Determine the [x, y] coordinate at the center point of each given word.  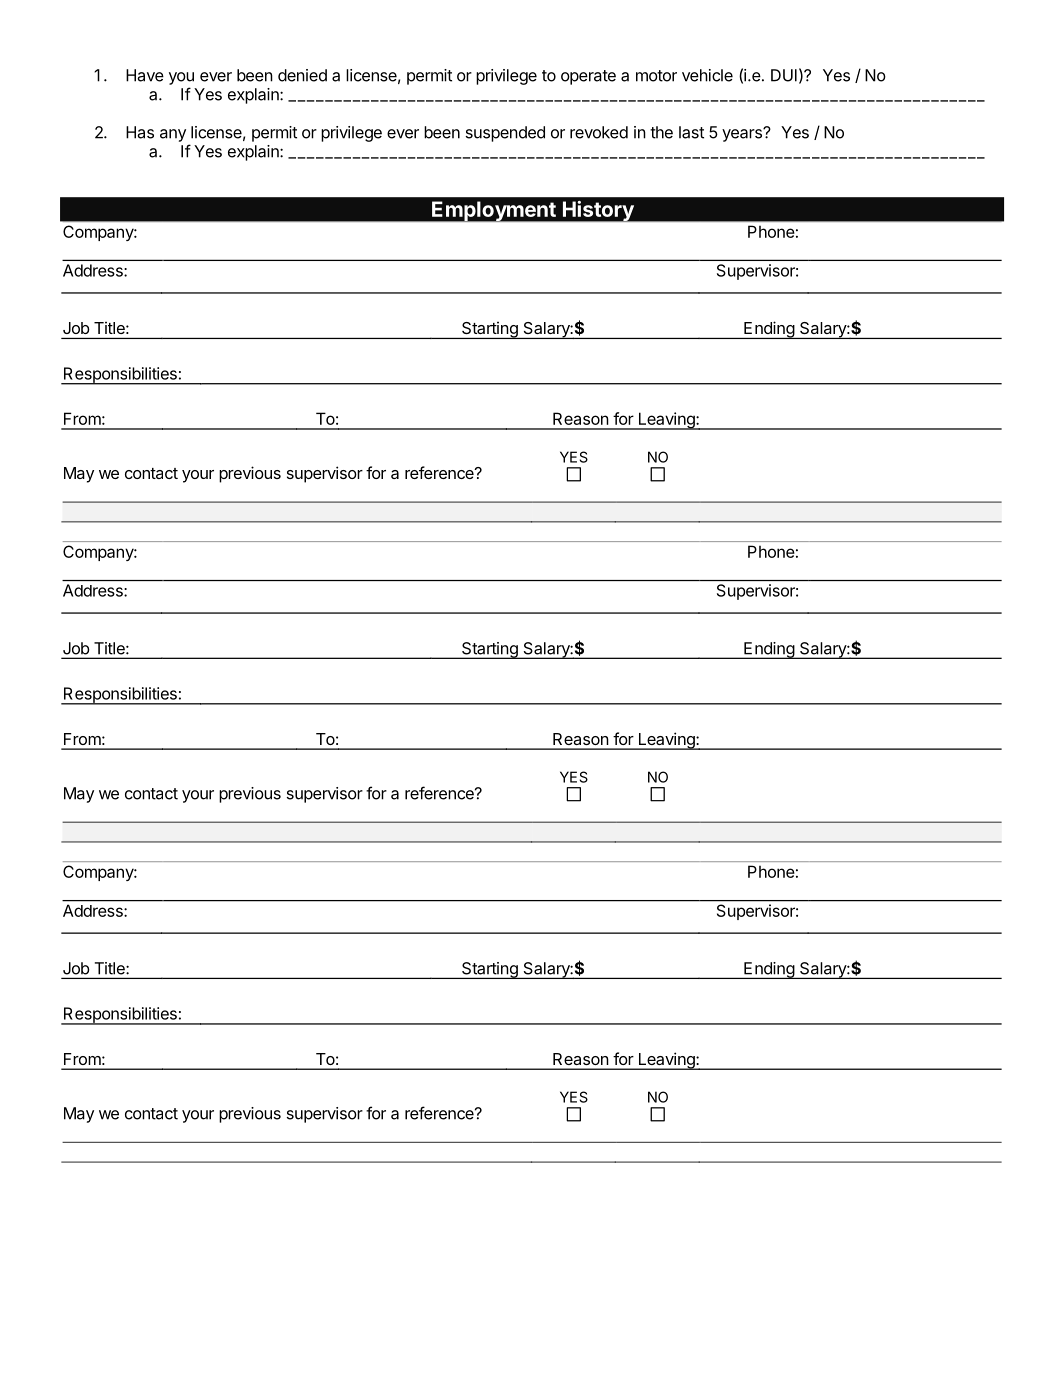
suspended [505, 134]
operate [588, 77]
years [743, 135]
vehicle [707, 75]
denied [302, 75]
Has [140, 132]
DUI [784, 75]
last [691, 132]
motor [656, 76]
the [661, 132]
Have [145, 75]
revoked [599, 132]
